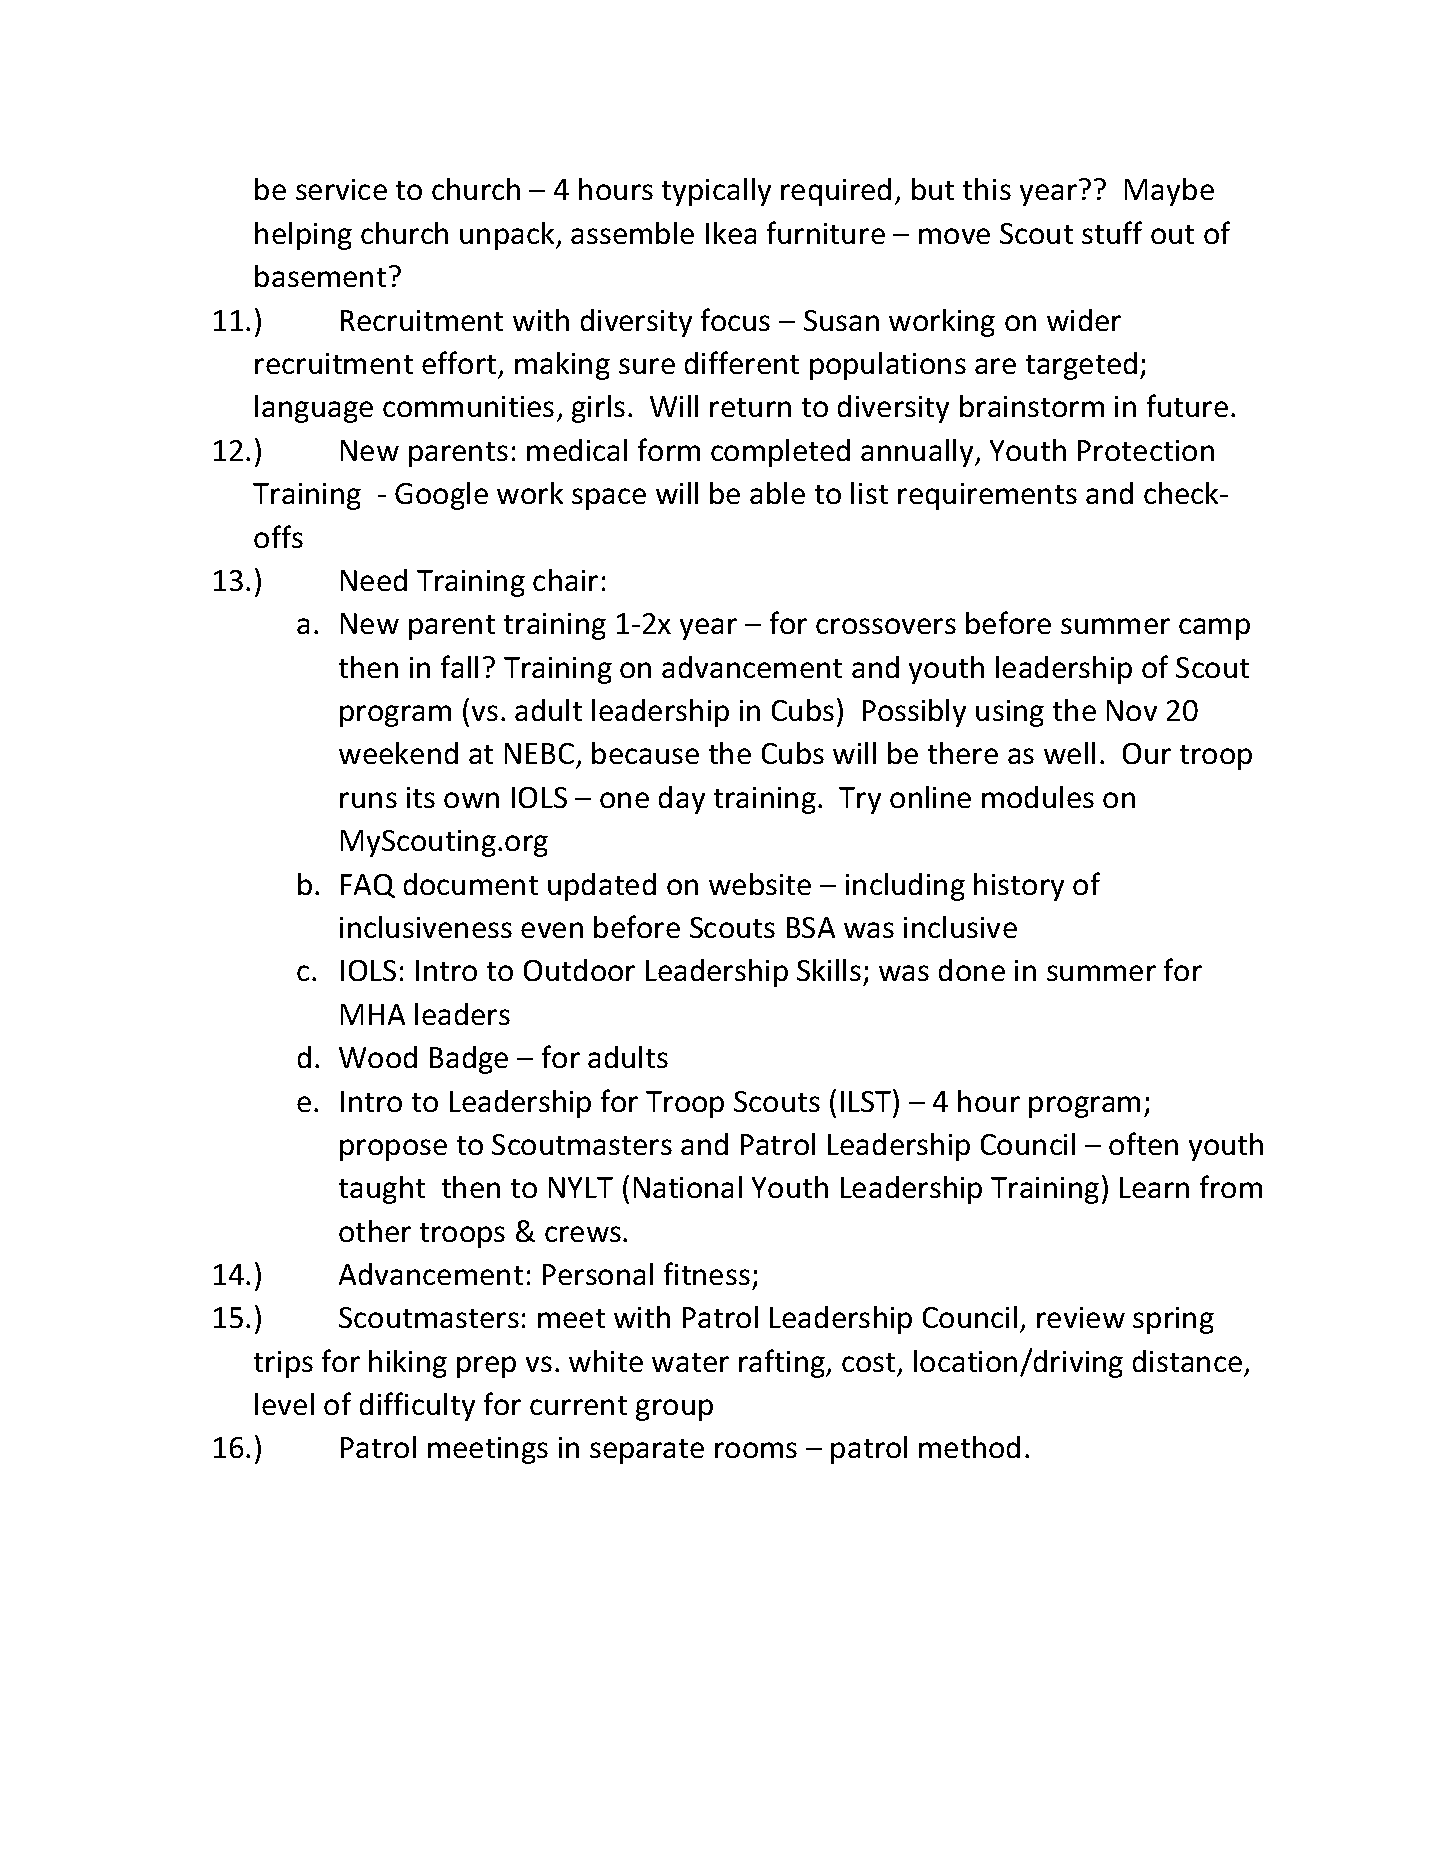  Describe the element at coordinates (777, 493) in the screenshot. I see `able` at that location.
